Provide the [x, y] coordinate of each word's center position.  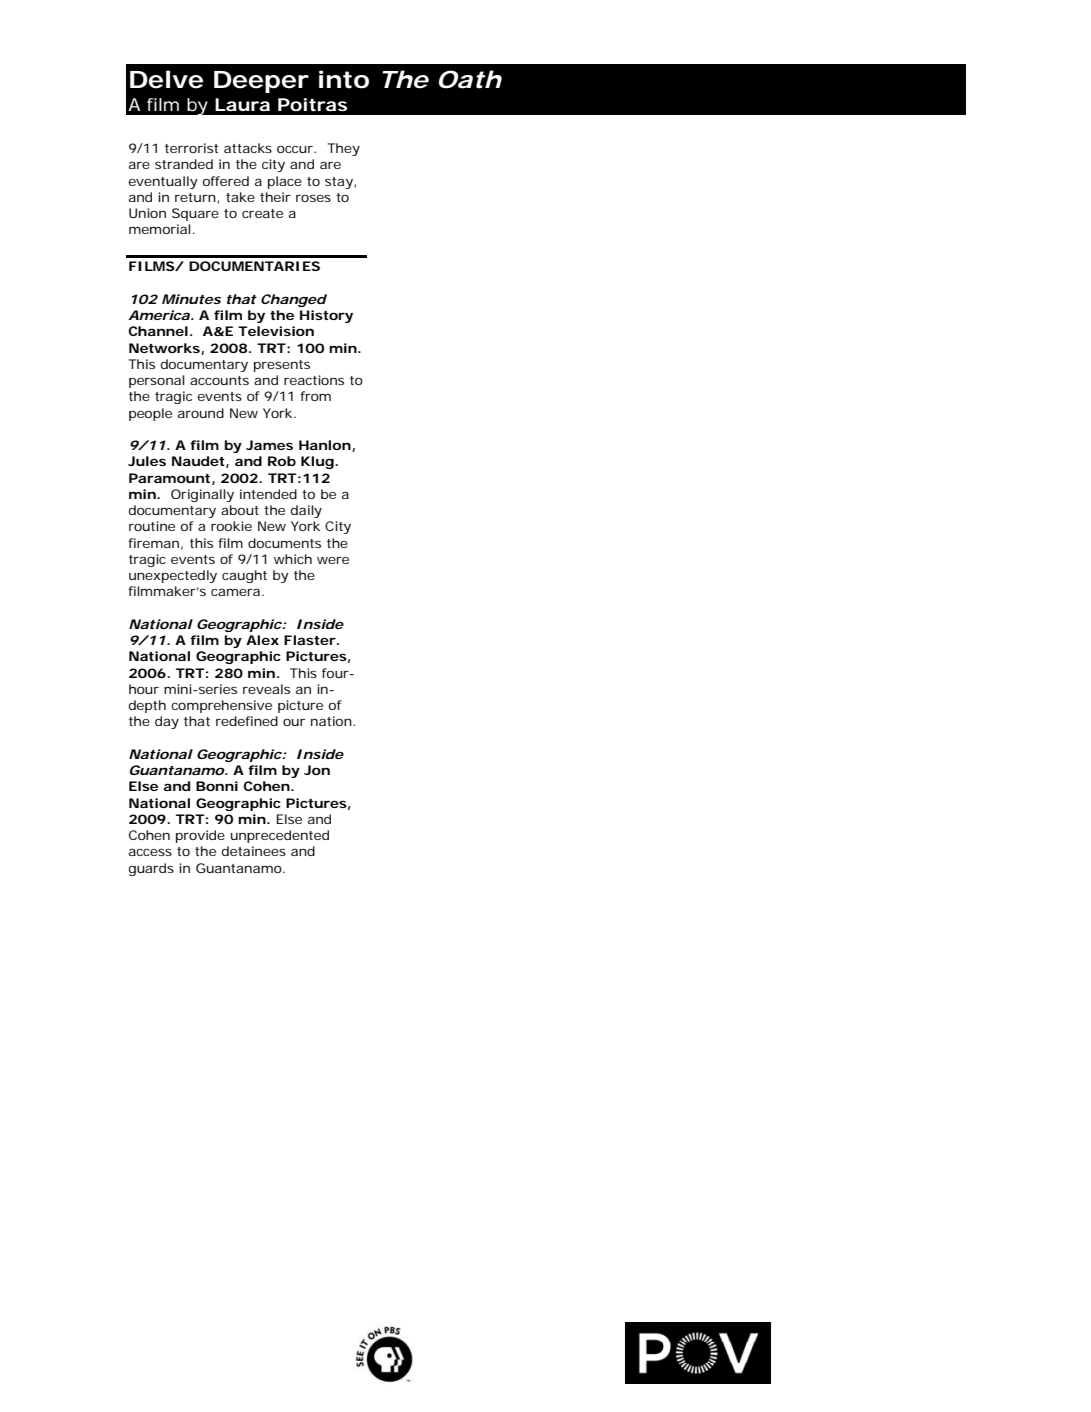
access [150, 852]
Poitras [312, 105]
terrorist [191, 148]
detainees [254, 851]
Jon [317, 770]
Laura [242, 104]
